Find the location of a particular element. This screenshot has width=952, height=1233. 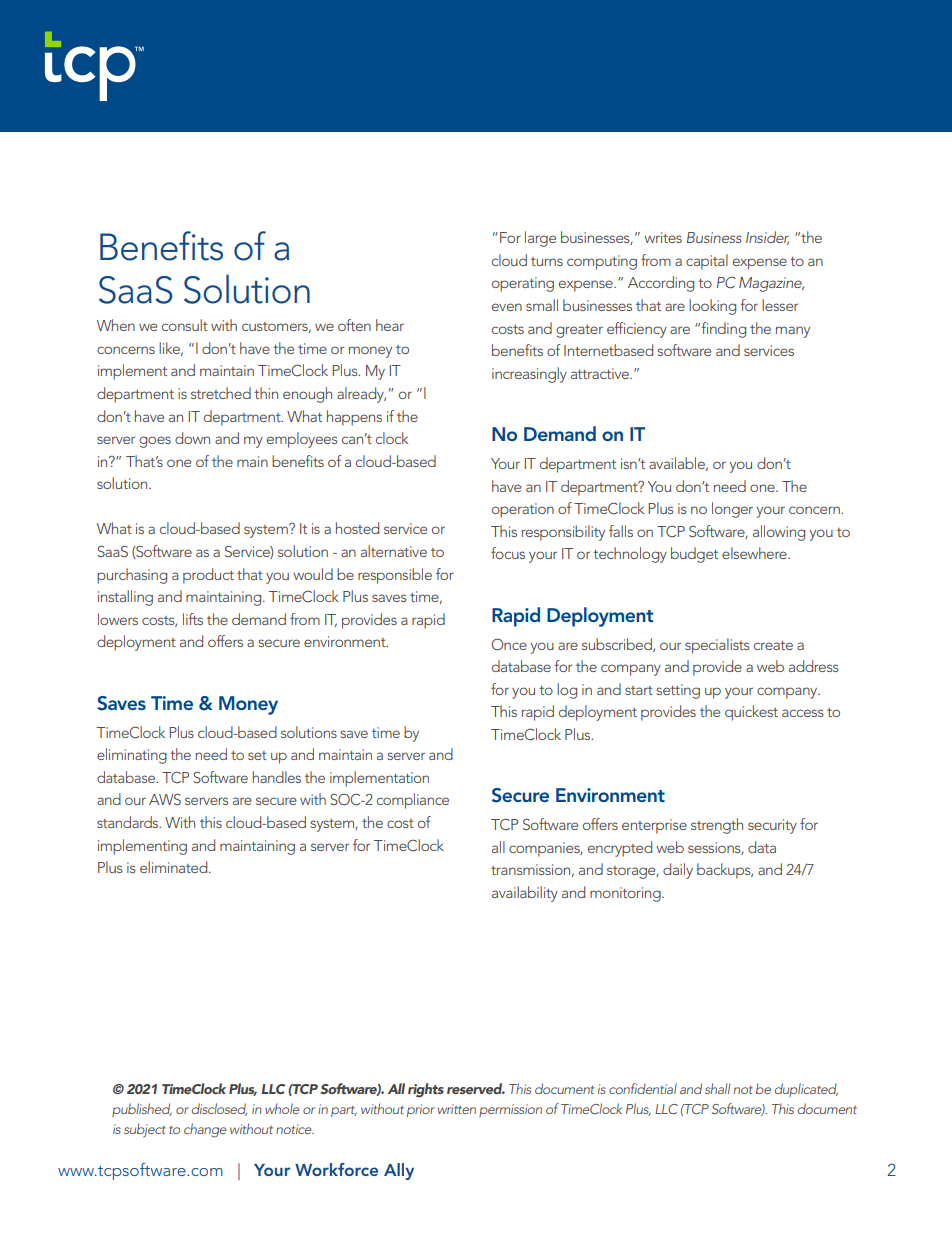

operation is located at coordinates (523, 510).
